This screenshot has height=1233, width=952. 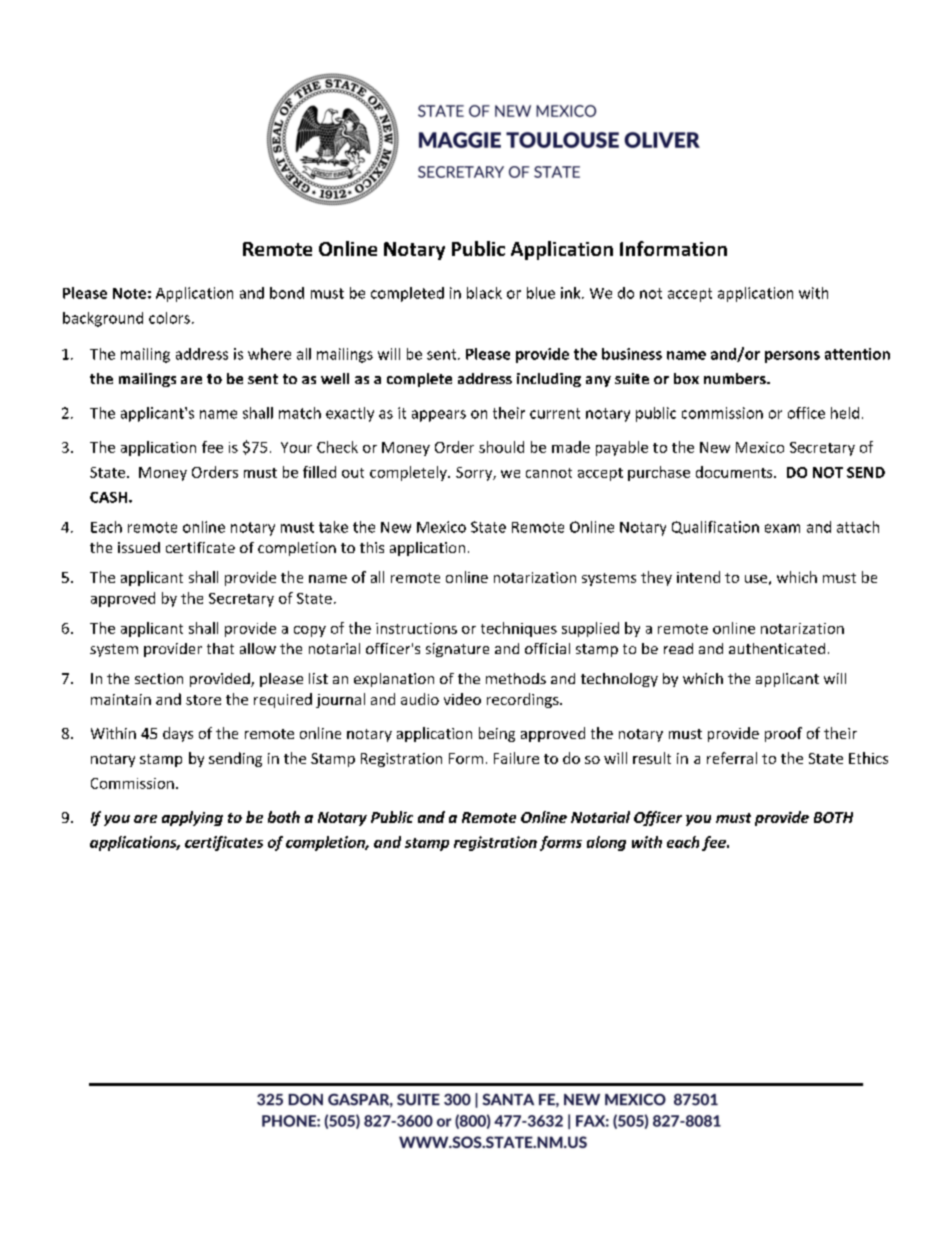 What do you see at coordinates (192, 818) in the screenshot?
I see `applying` at bounding box center [192, 818].
